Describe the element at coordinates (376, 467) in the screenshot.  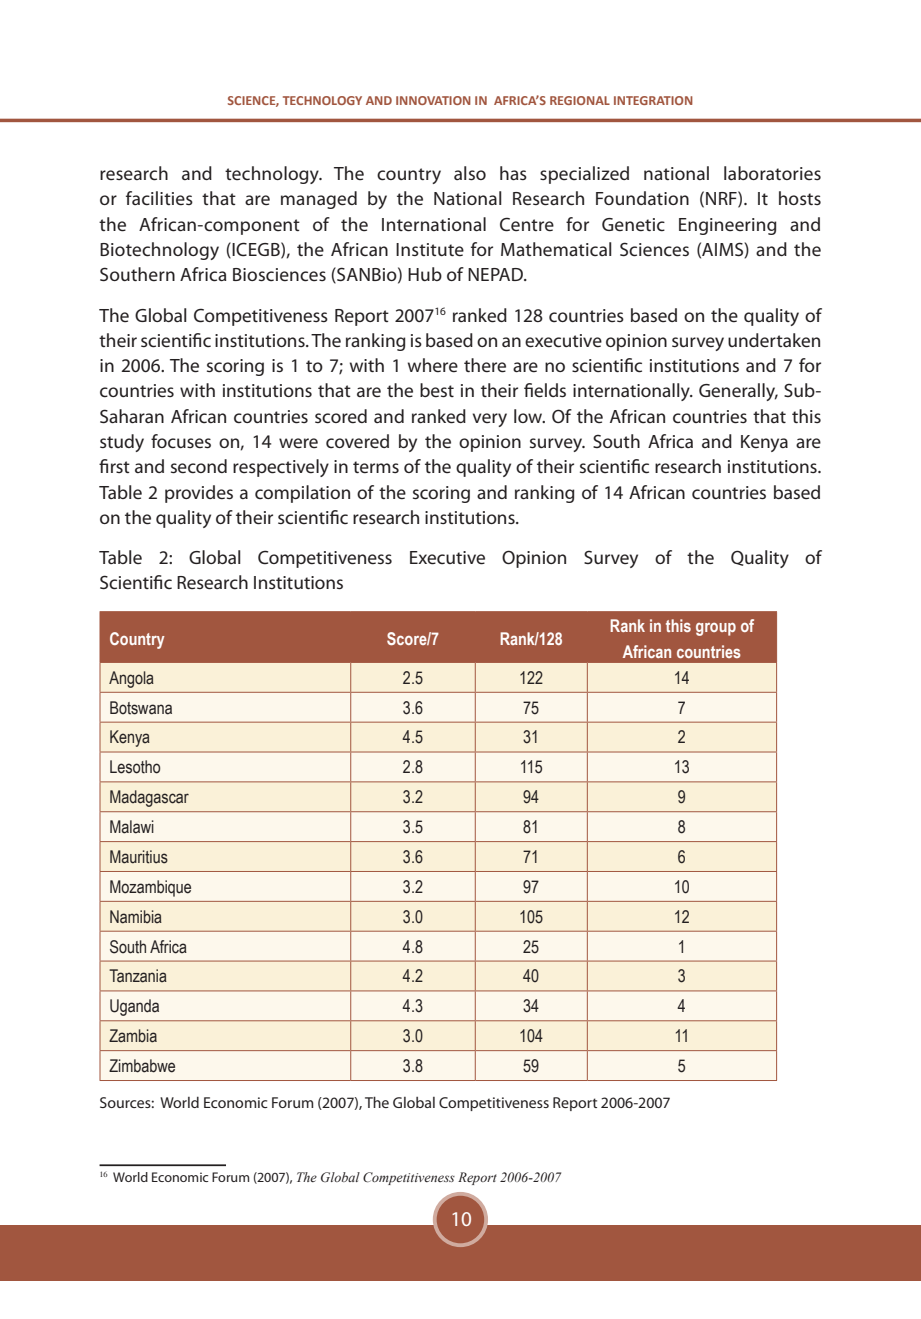
I see `terms` at that location.
